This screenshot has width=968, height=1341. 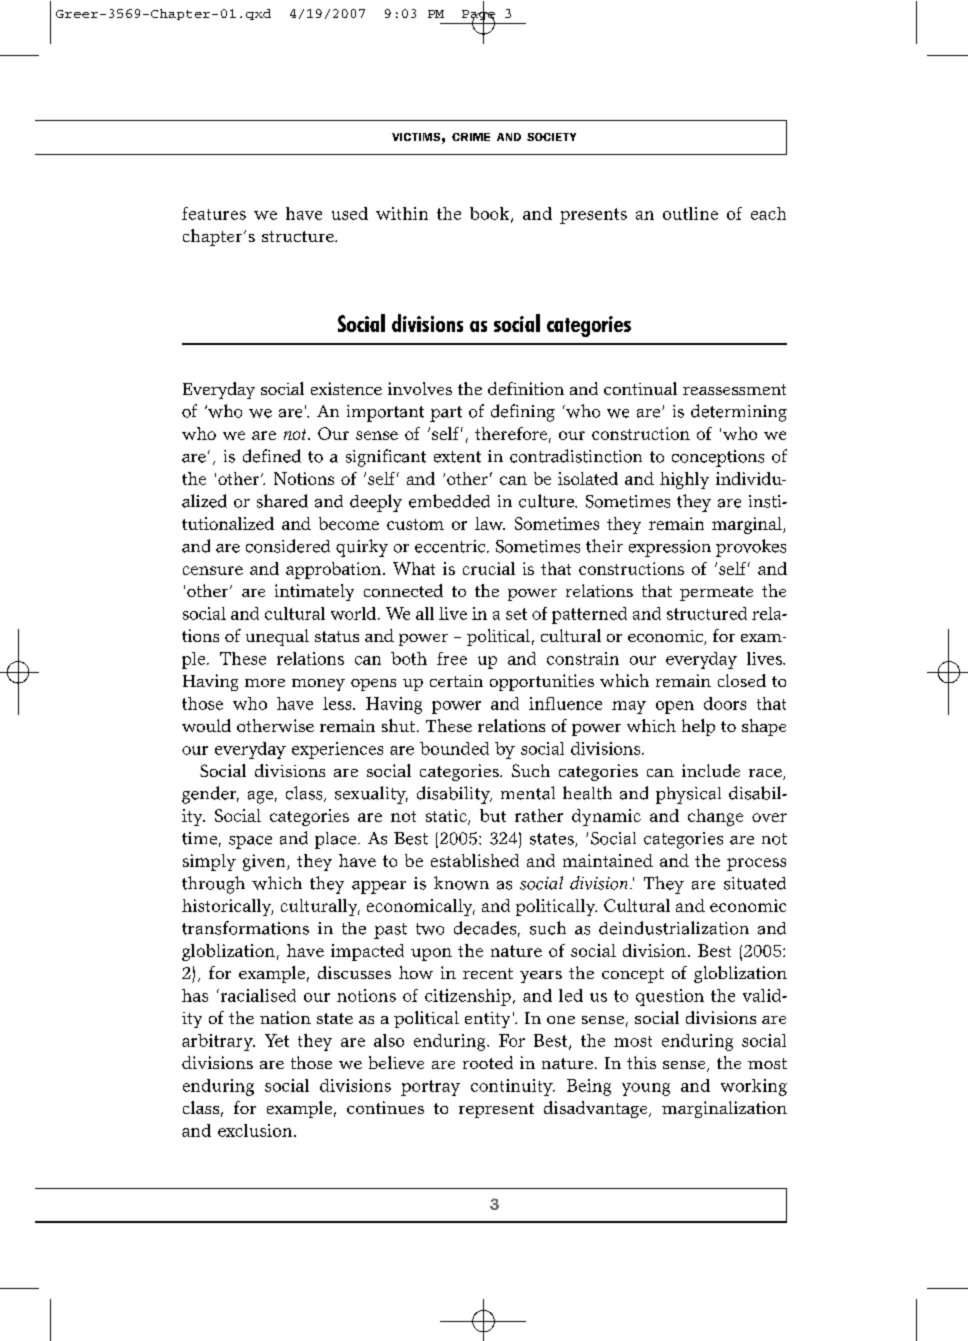 What do you see at coordinates (272, 456) in the screenshot?
I see `defined` at bounding box center [272, 456].
